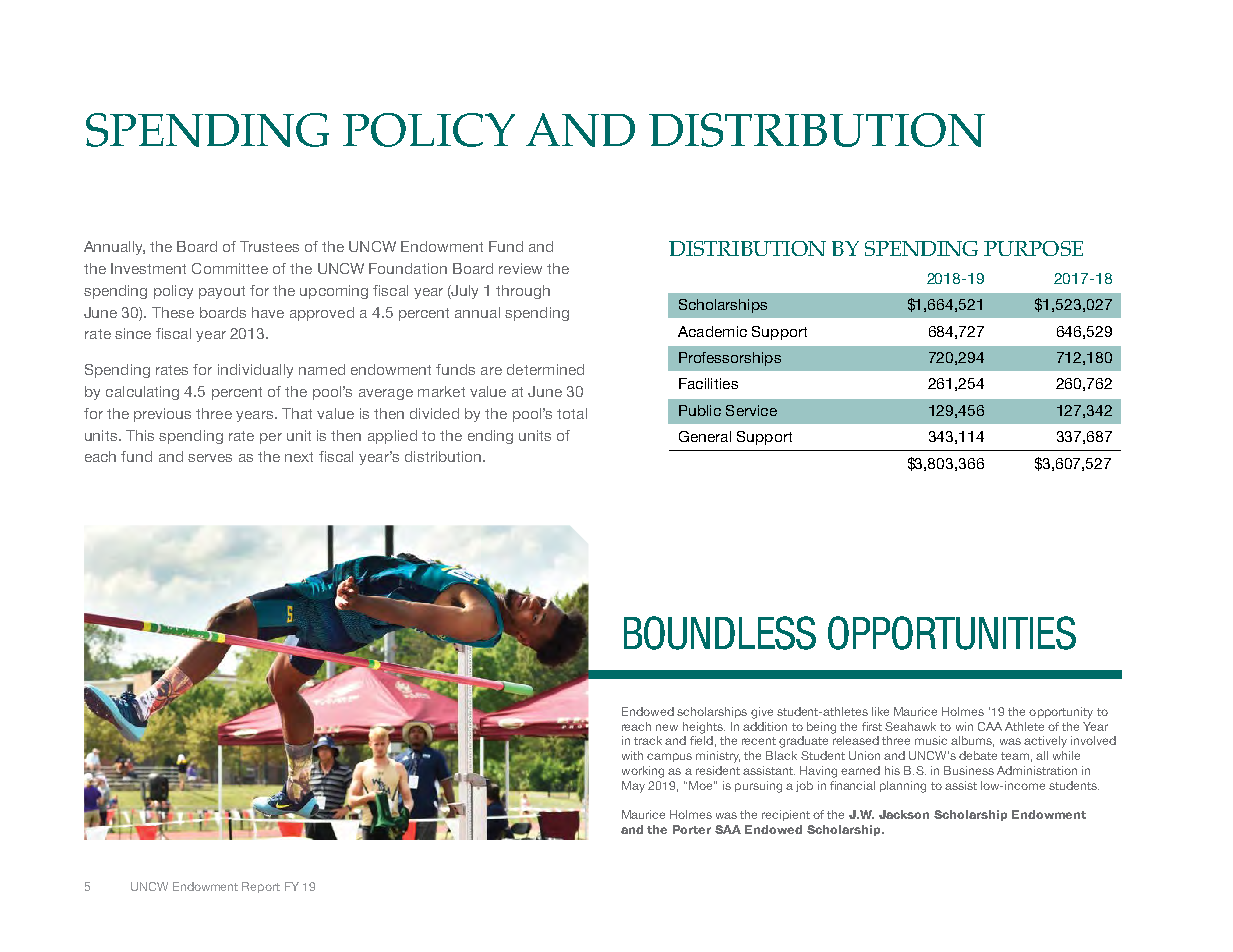  What do you see at coordinates (230, 268) in the page?
I see `Committee` at bounding box center [230, 268].
